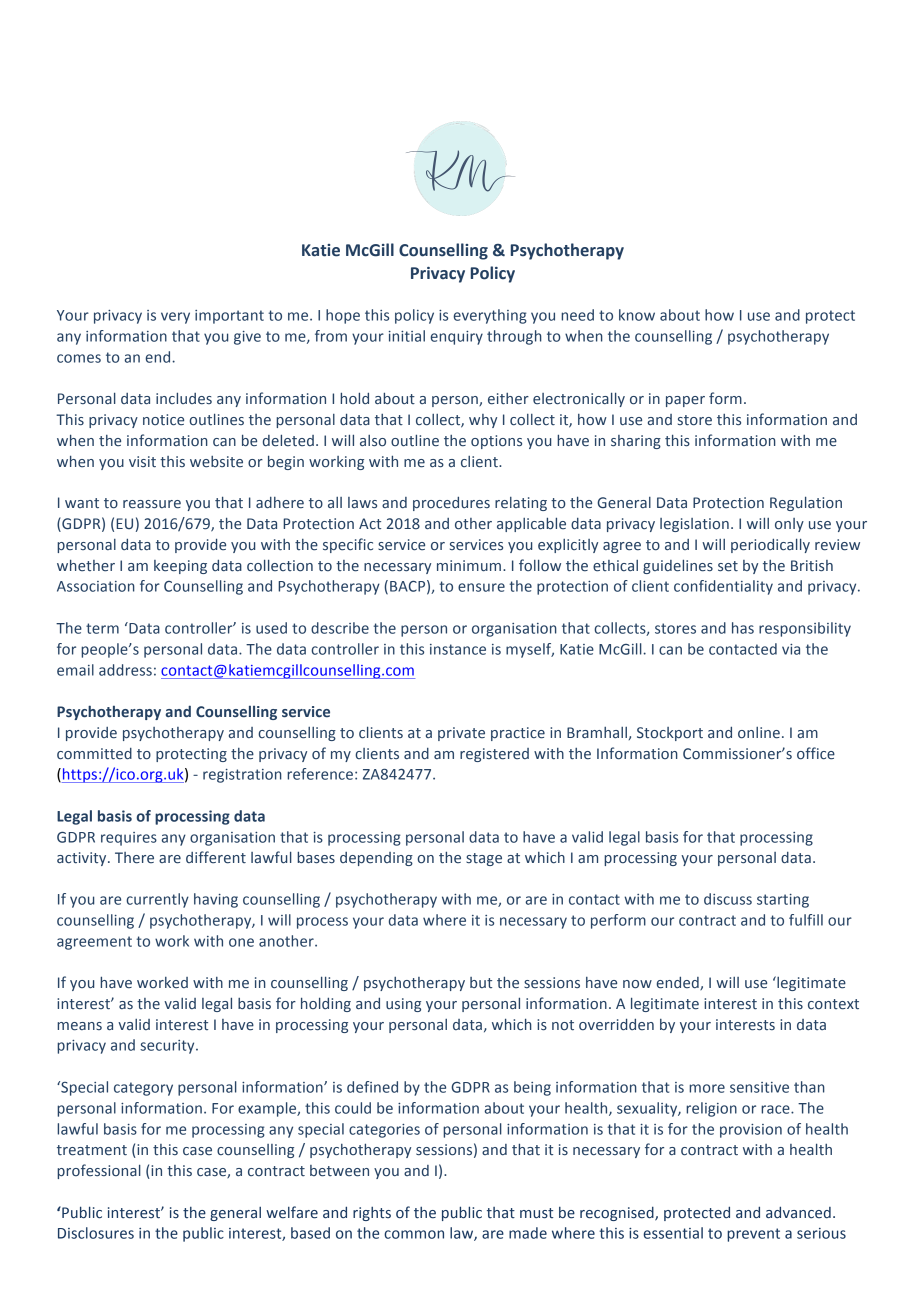 This screenshot has width=924, height=1308. What do you see at coordinates (242, 776) in the screenshot?
I see `registration` at bounding box center [242, 776].
